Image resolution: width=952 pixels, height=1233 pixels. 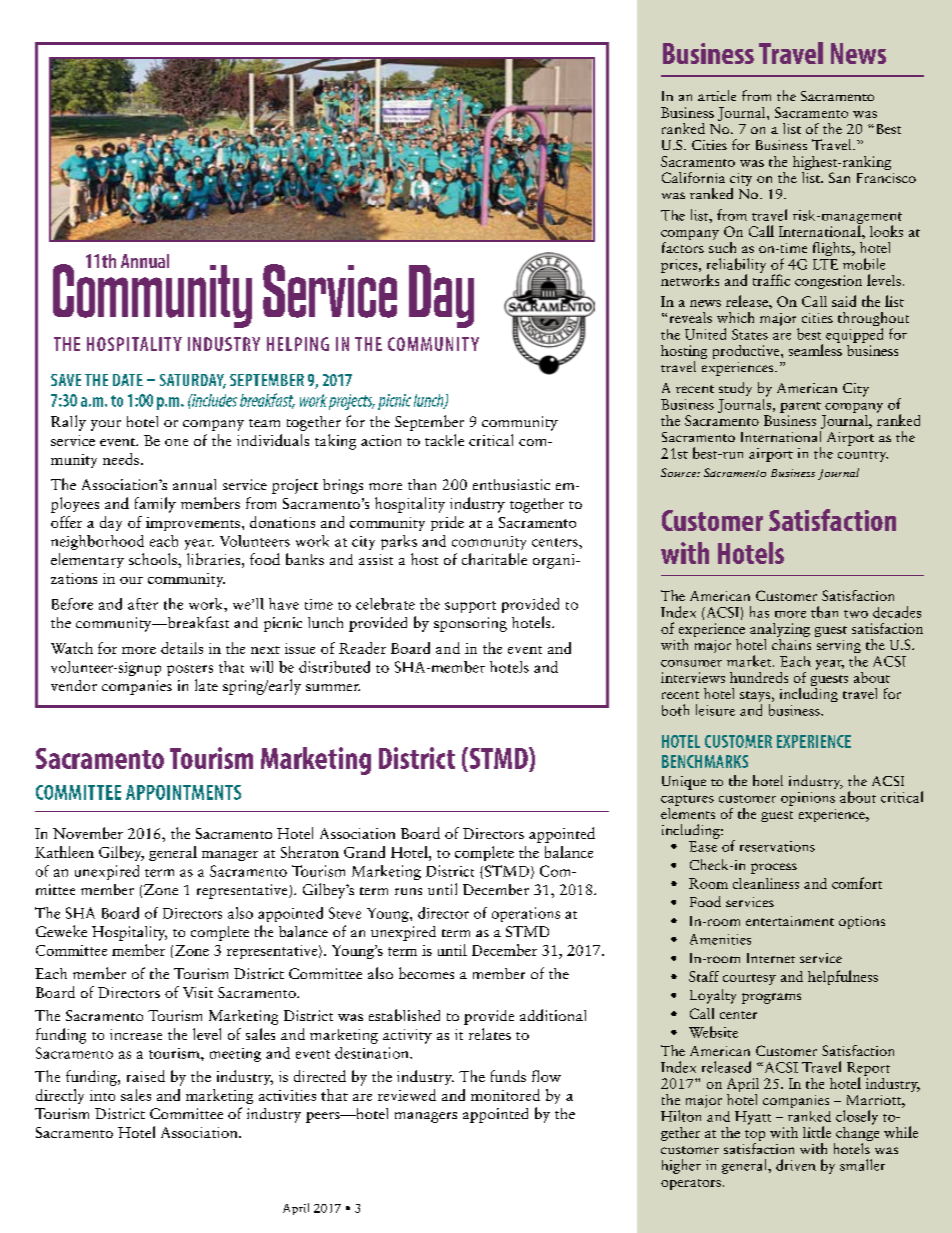 What do you see at coordinates (102, 1095) in the document?
I see `into` at bounding box center [102, 1095].
